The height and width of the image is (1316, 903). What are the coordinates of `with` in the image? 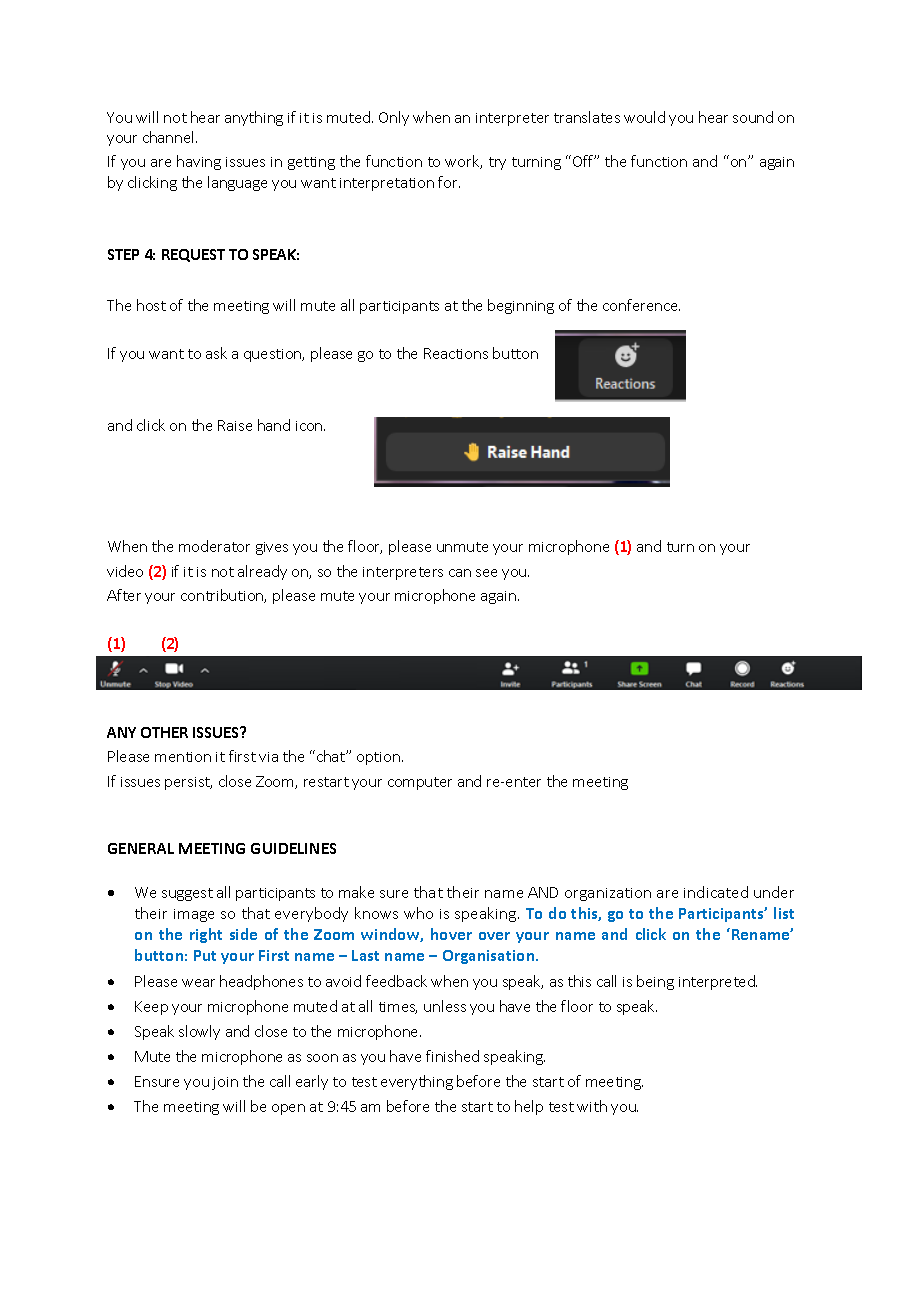 It's located at (592, 1106).
